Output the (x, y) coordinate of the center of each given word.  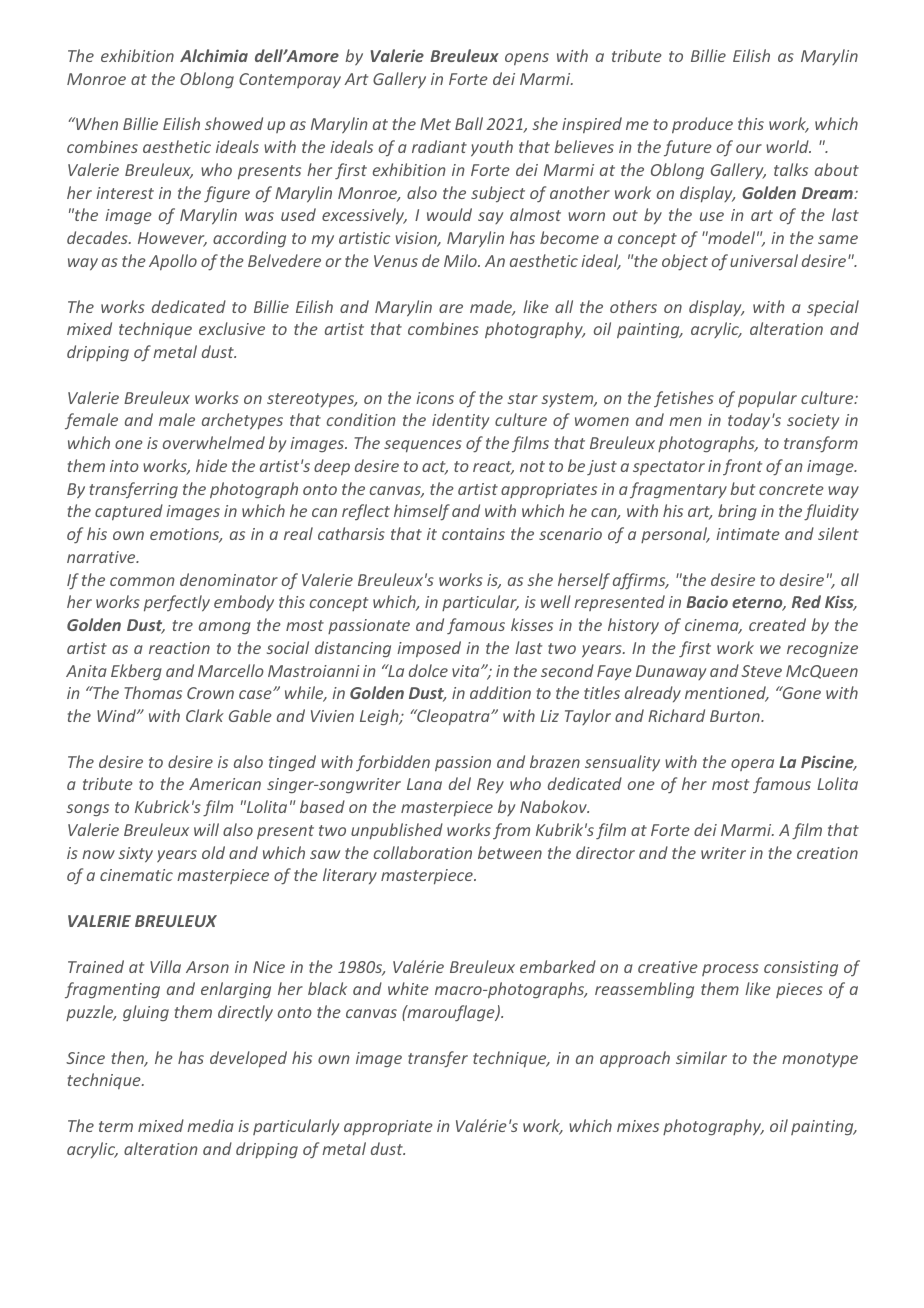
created (777, 624)
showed (234, 123)
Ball (469, 123)
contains (473, 534)
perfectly (177, 603)
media (210, 1125)
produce (702, 125)
